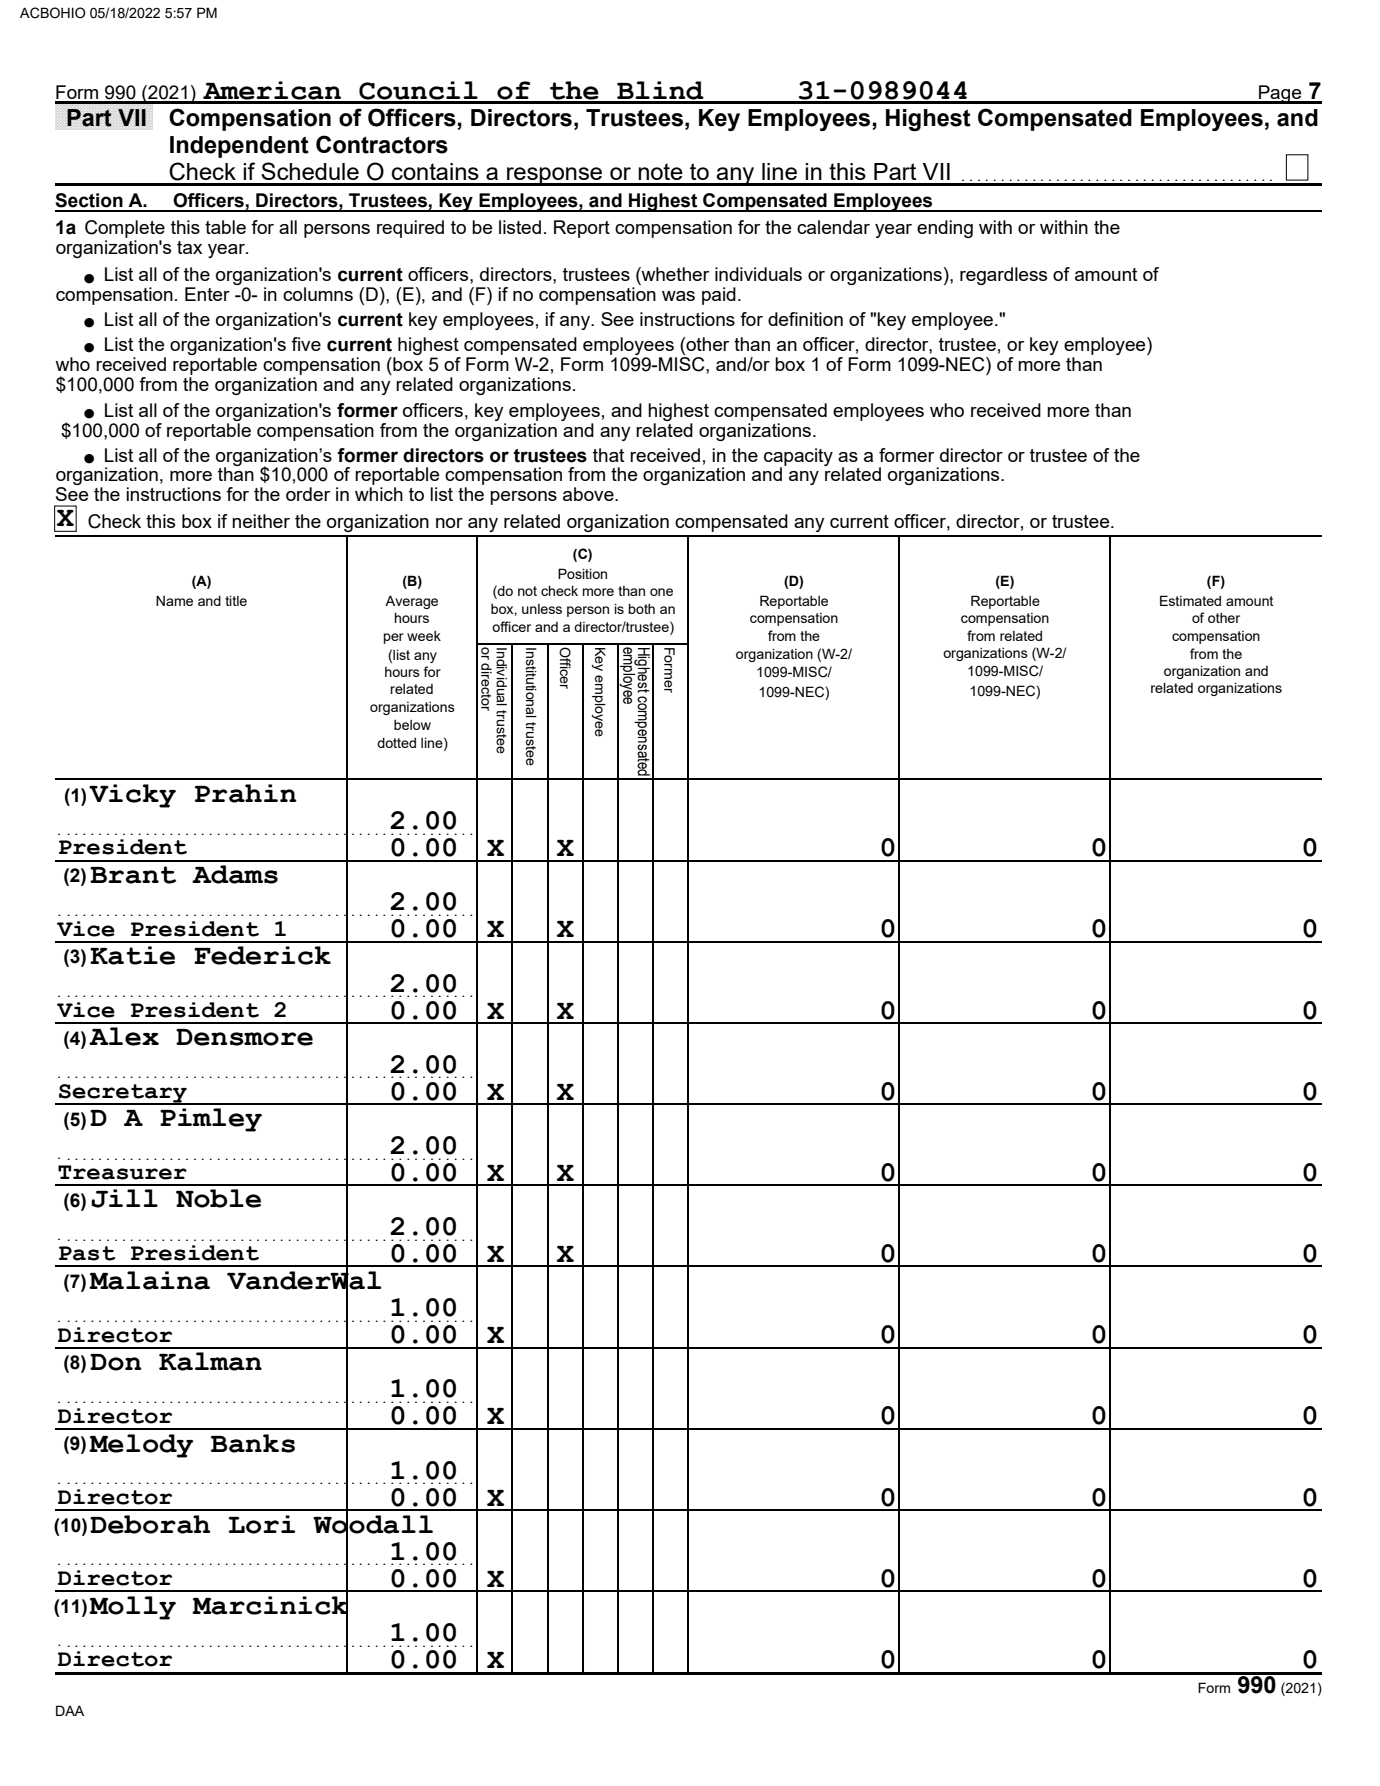 This document has width=1380, height=1786. Describe the element at coordinates (239, 147) in the document. I see `Independent` at that location.
